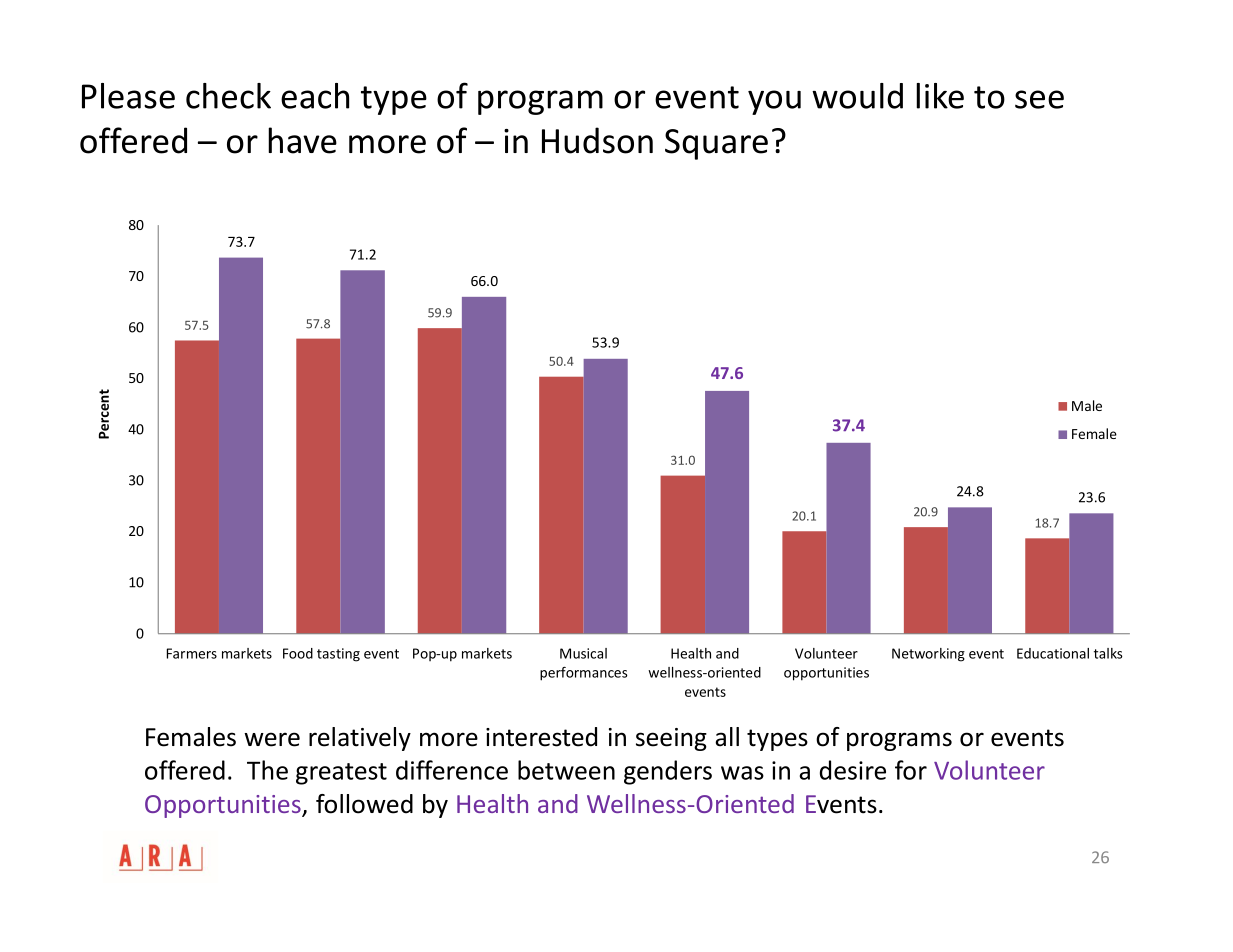 The image size is (1233, 952). What do you see at coordinates (716, 144) in the page?
I see `Square` at bounding box center [716, 144].
